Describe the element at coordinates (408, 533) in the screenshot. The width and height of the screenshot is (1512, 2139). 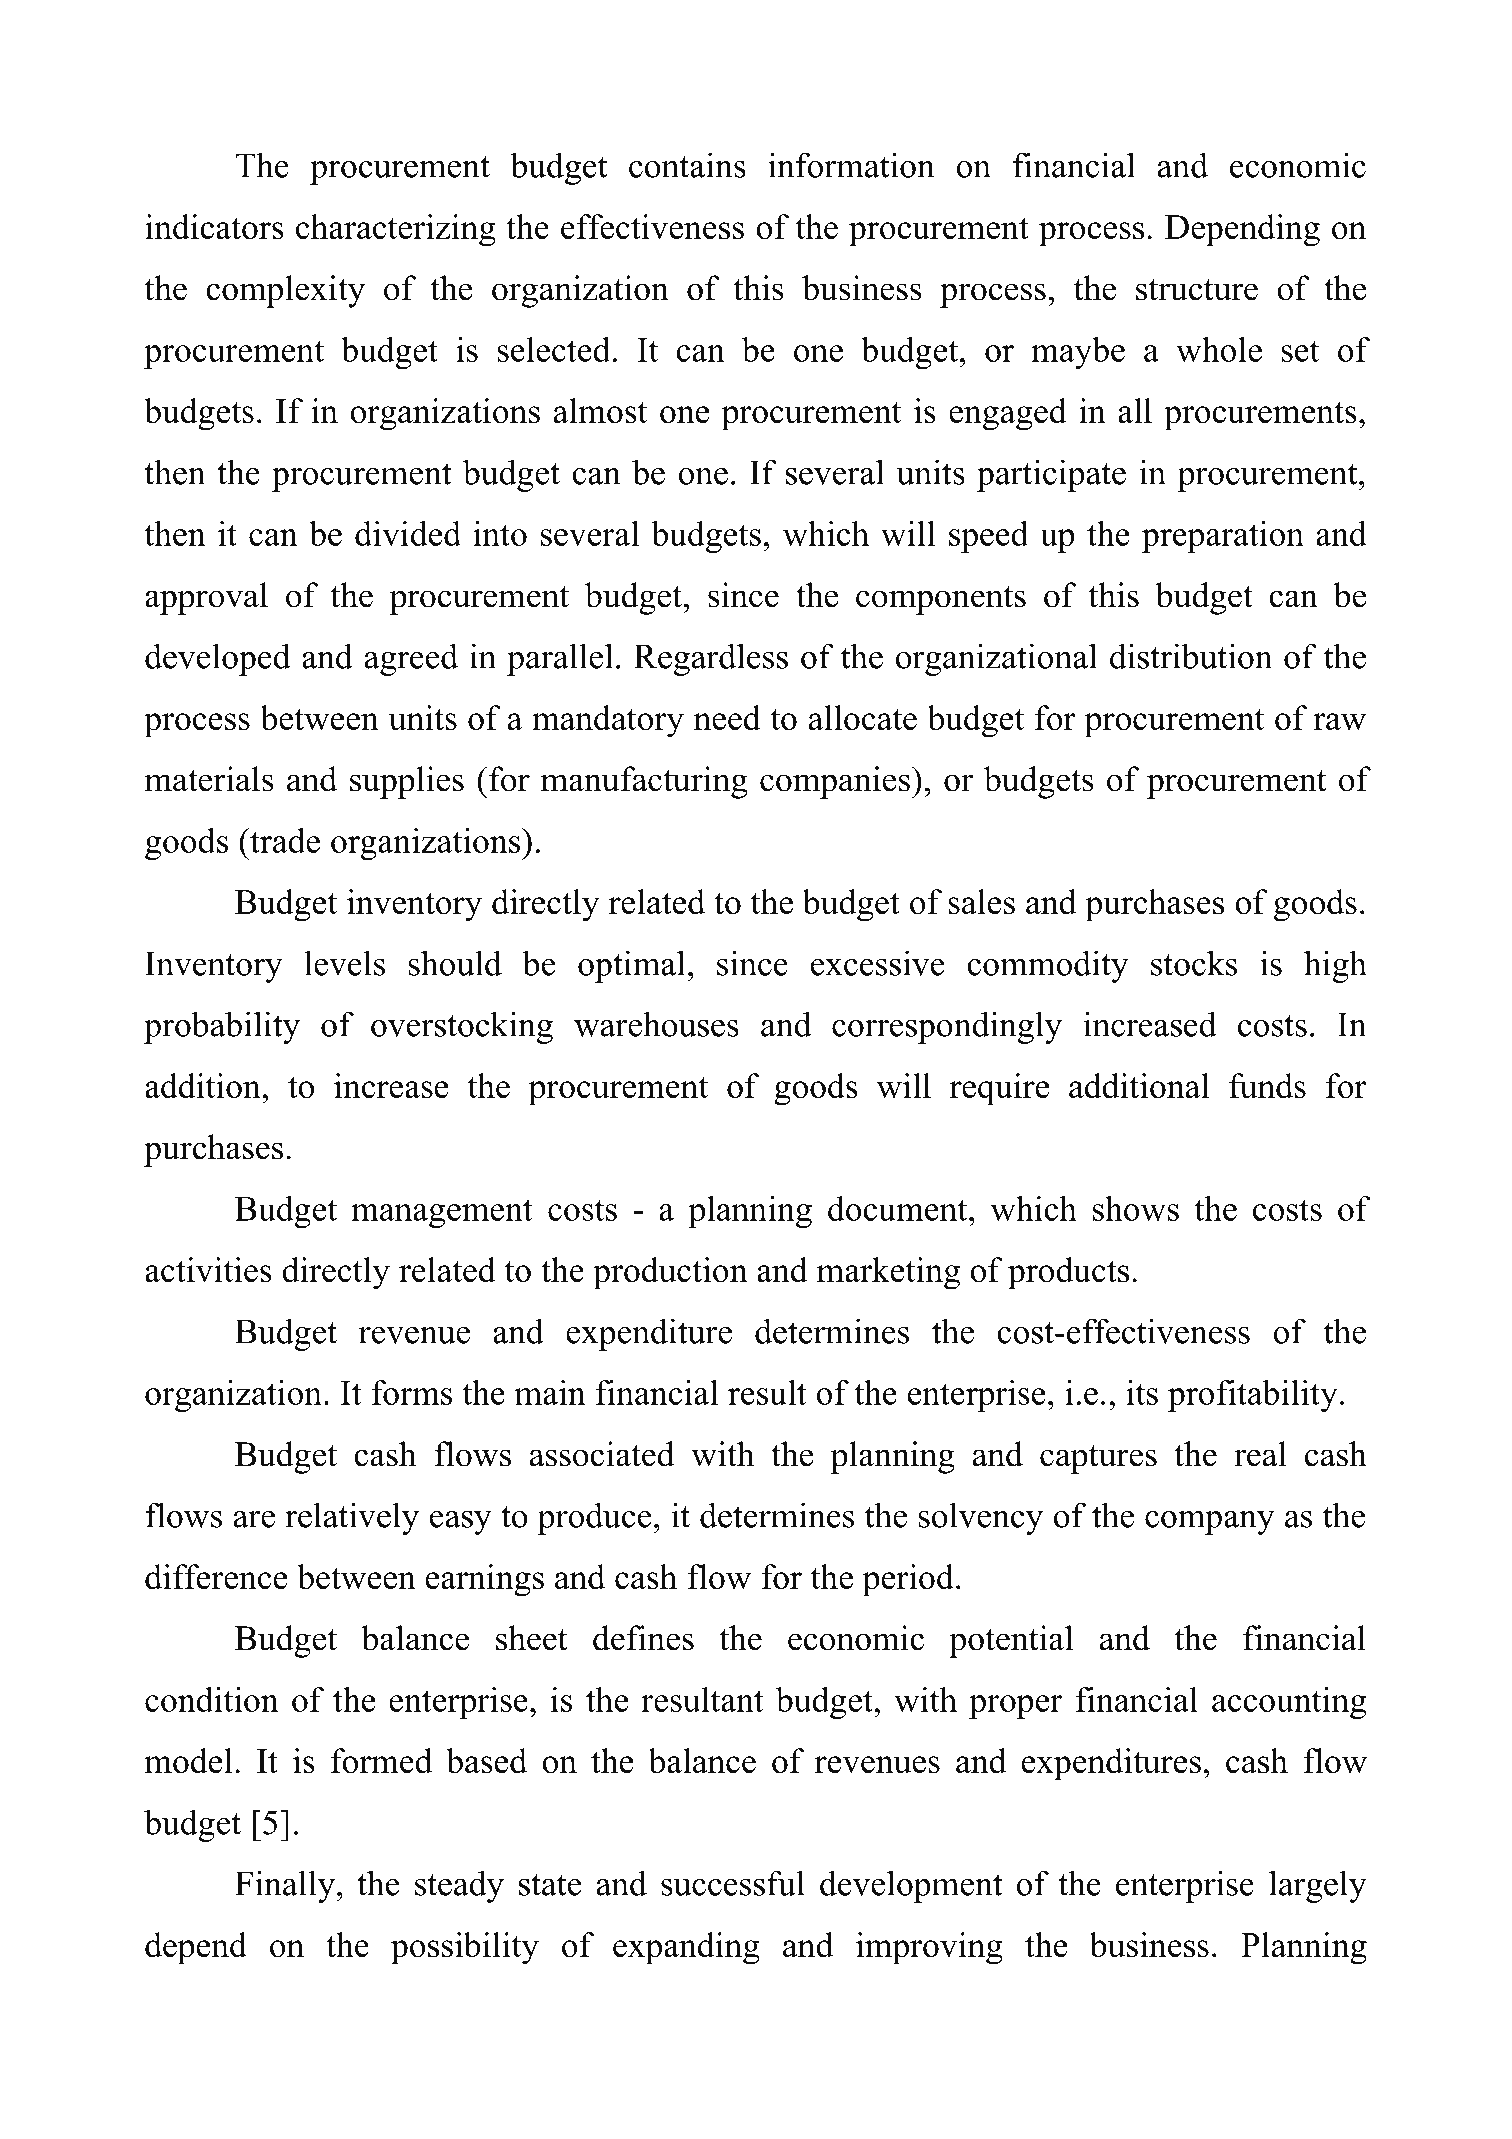
I see `divided` at that location.
